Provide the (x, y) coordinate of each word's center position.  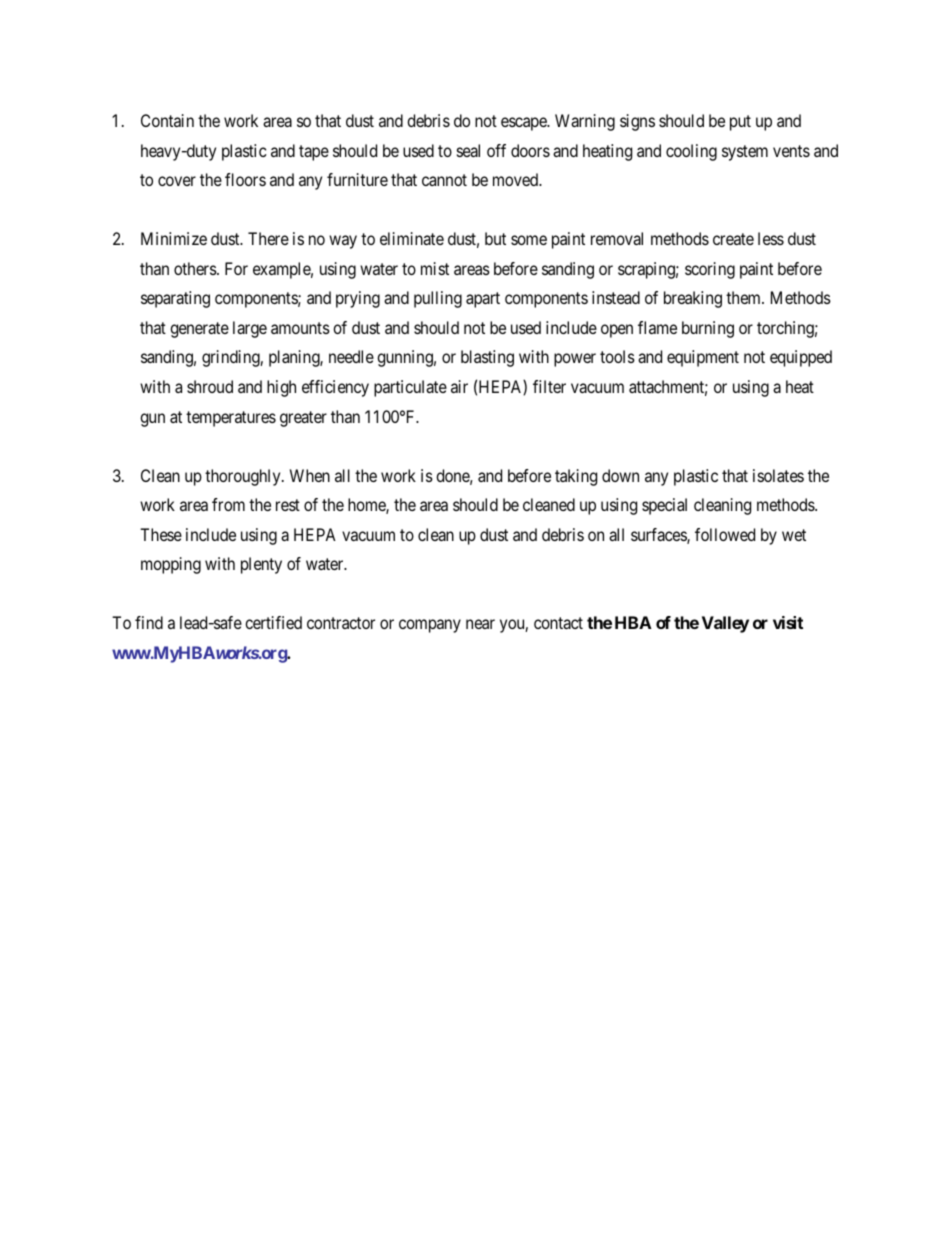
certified (273, 622)
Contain (167, 120)
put (740, 123)
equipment (703, 358)
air (459, 386)
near (480, 624)
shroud (210, 386)
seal (468, 150)
